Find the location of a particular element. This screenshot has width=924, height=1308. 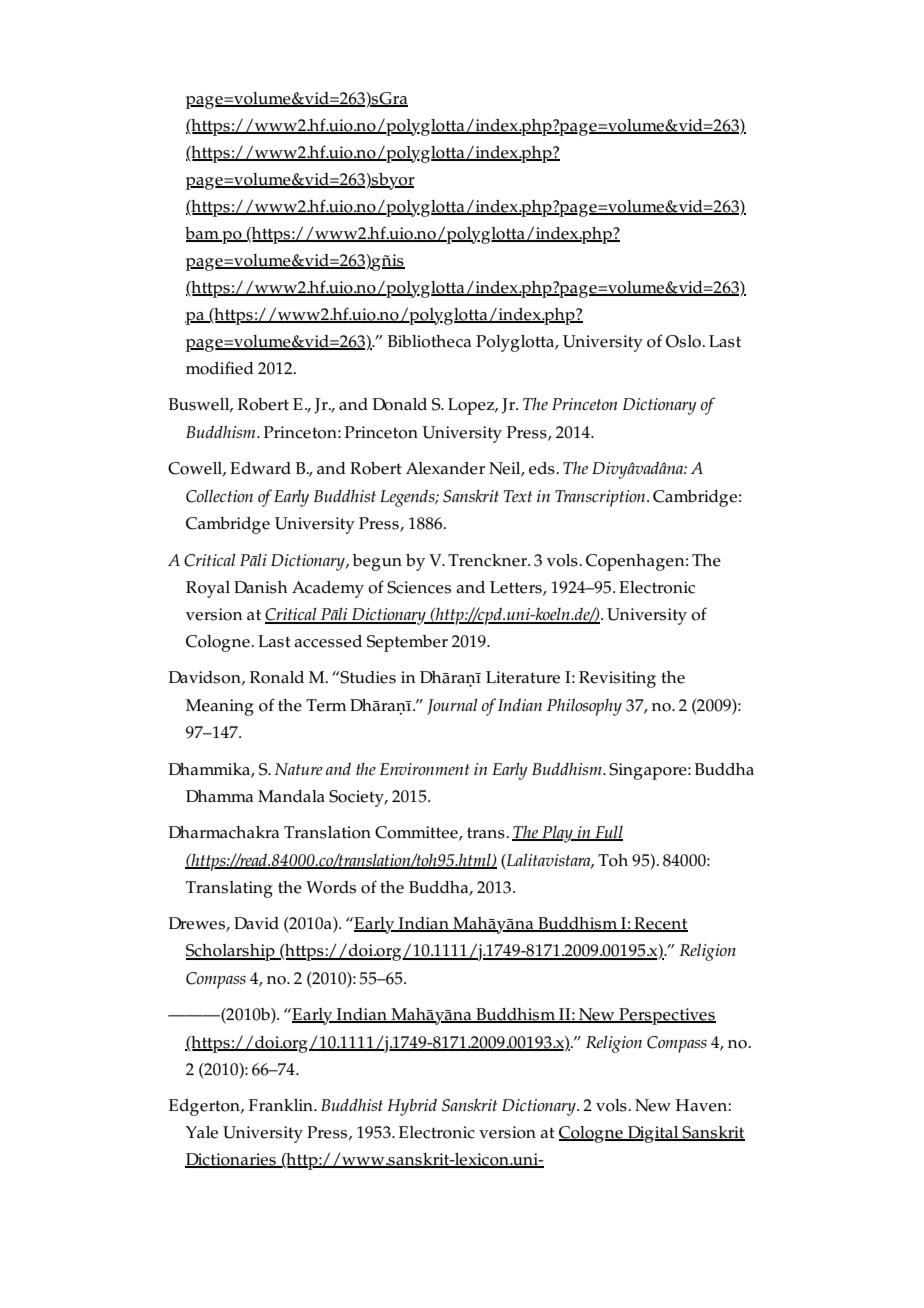

Oslo is located at coordinates (684, 341).
